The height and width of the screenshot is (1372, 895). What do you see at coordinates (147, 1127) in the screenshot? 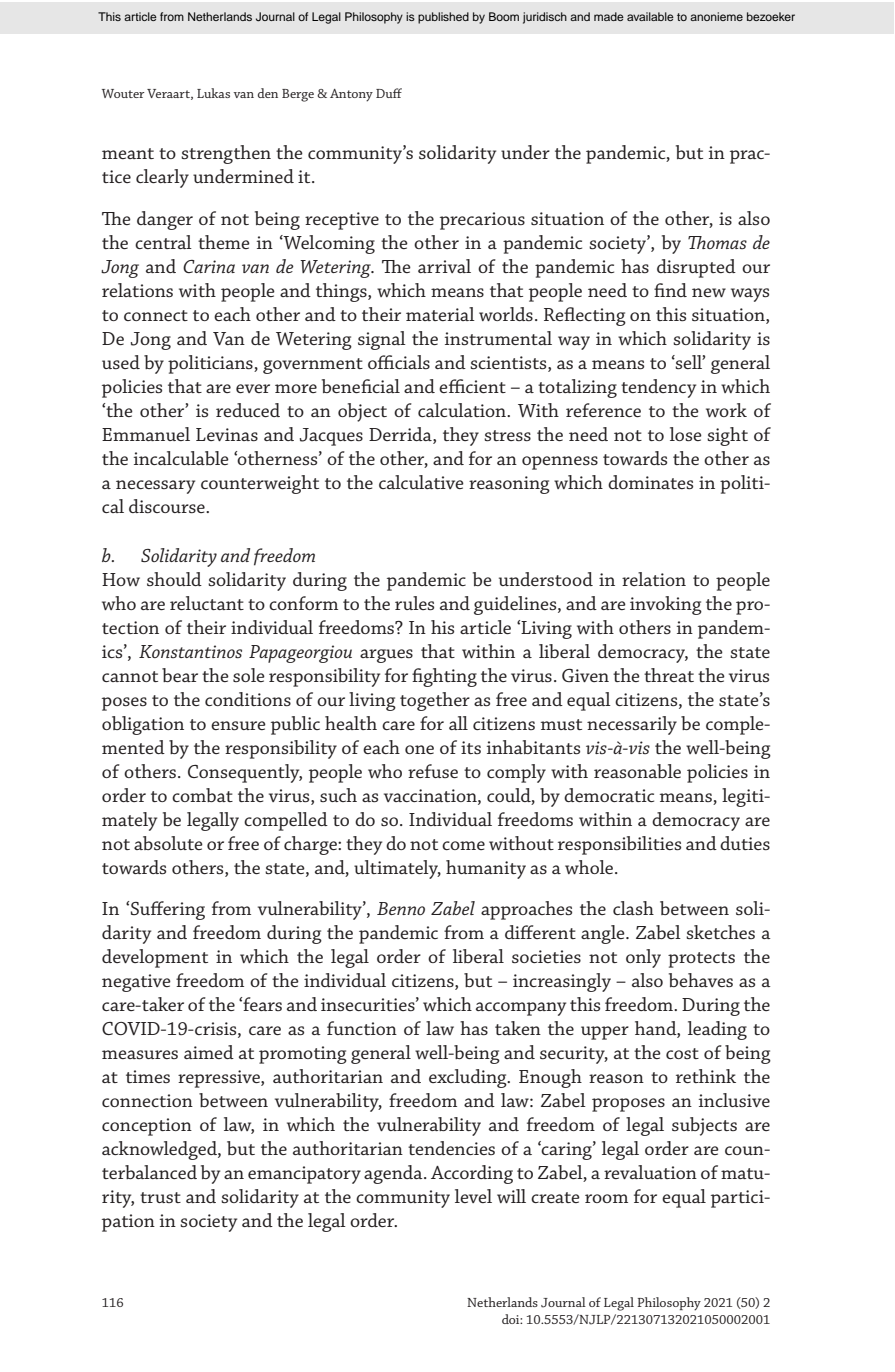
I see `conception` at bounding box center [147, 1127].
